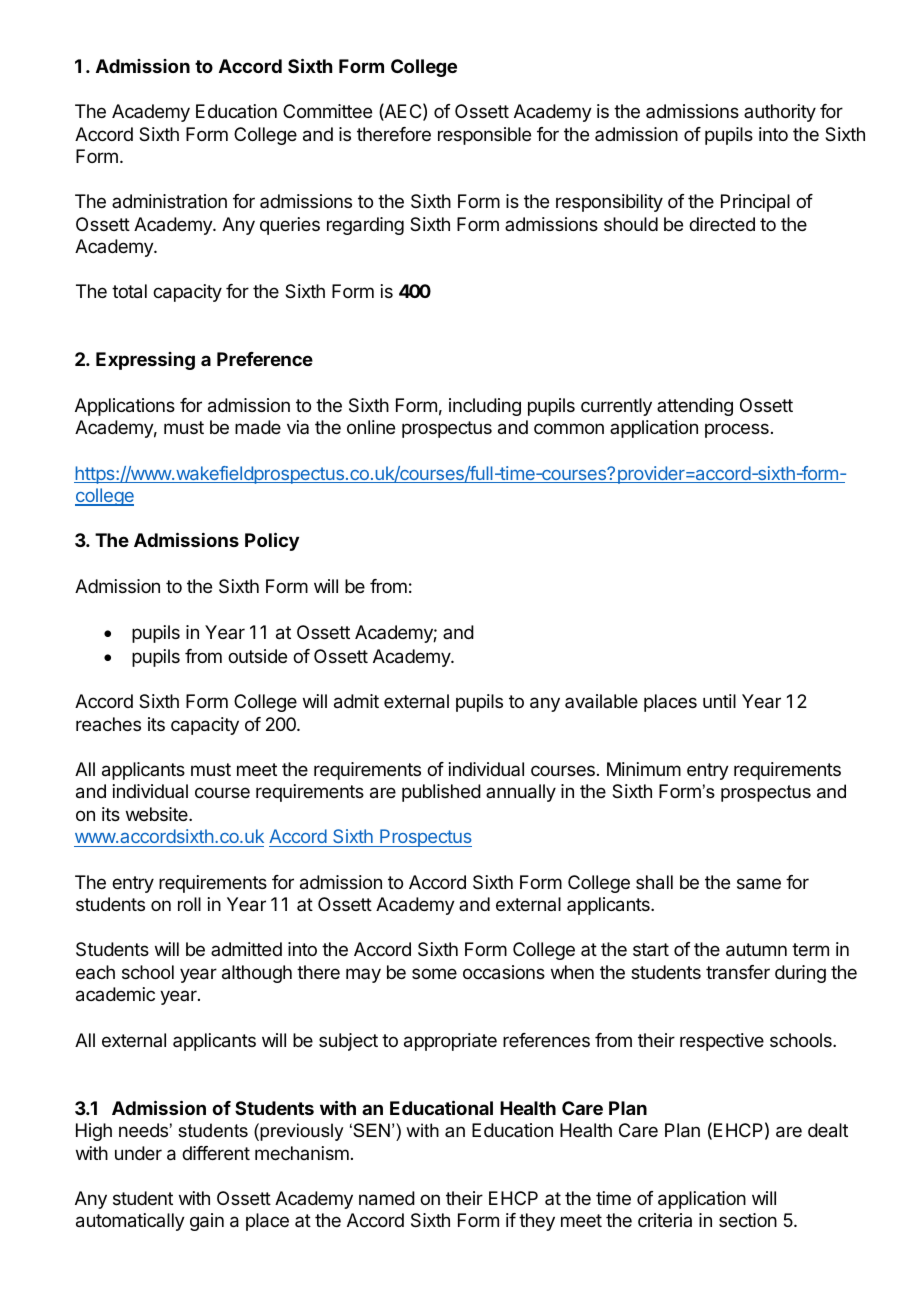  Describe the element at coordinates (601, 701) in the image. I see `available` at that location.
